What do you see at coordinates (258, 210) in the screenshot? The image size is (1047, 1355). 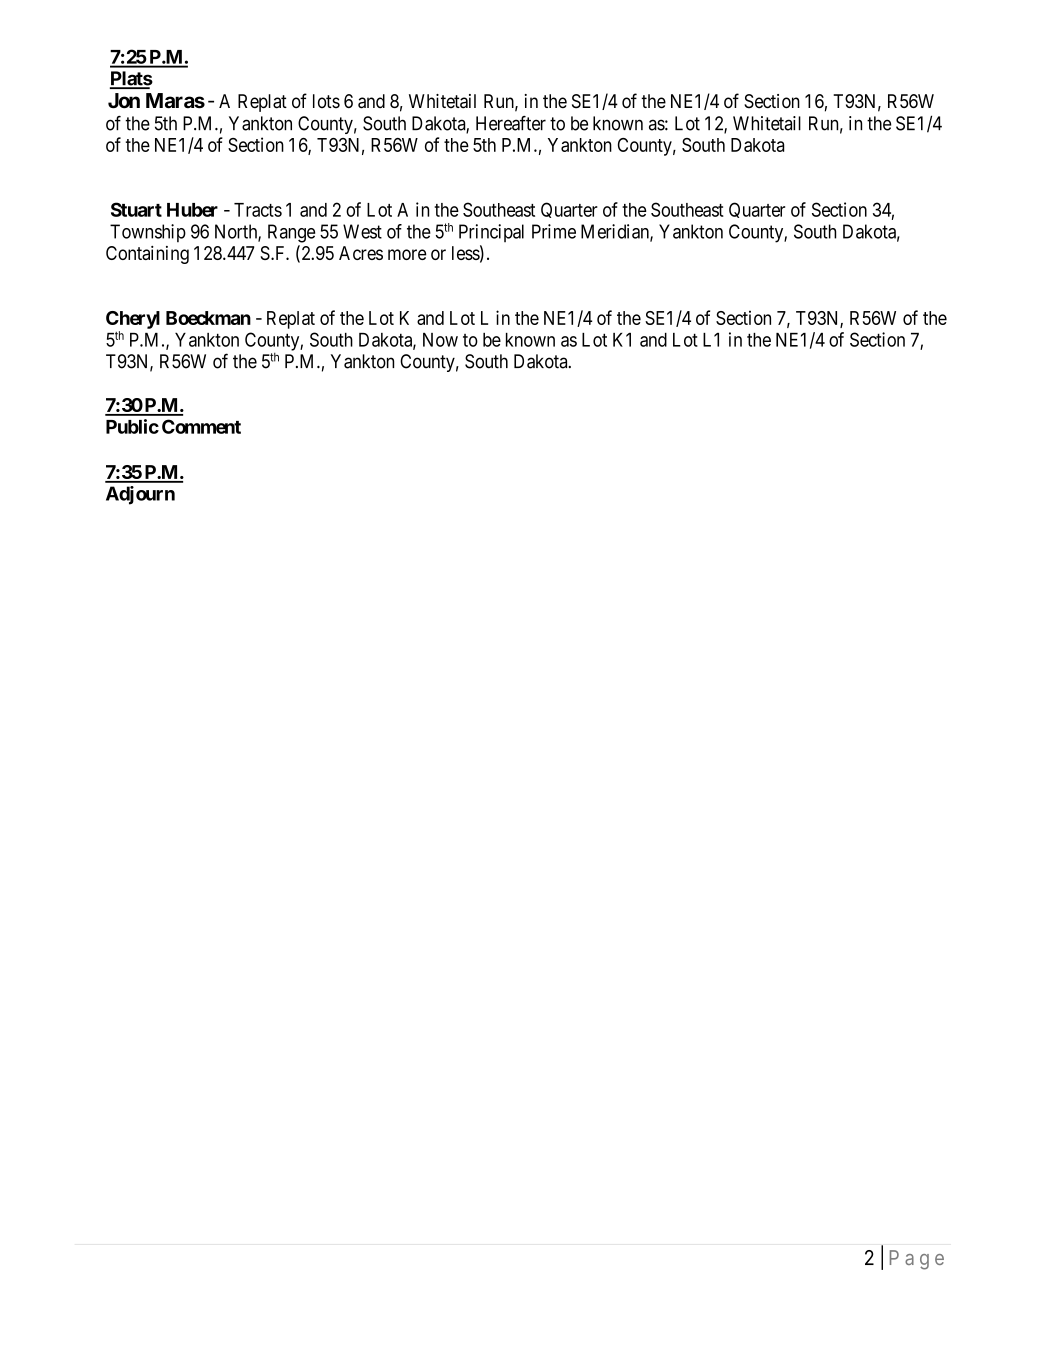 I see `Tracts` at bounding box center [258, 210].
